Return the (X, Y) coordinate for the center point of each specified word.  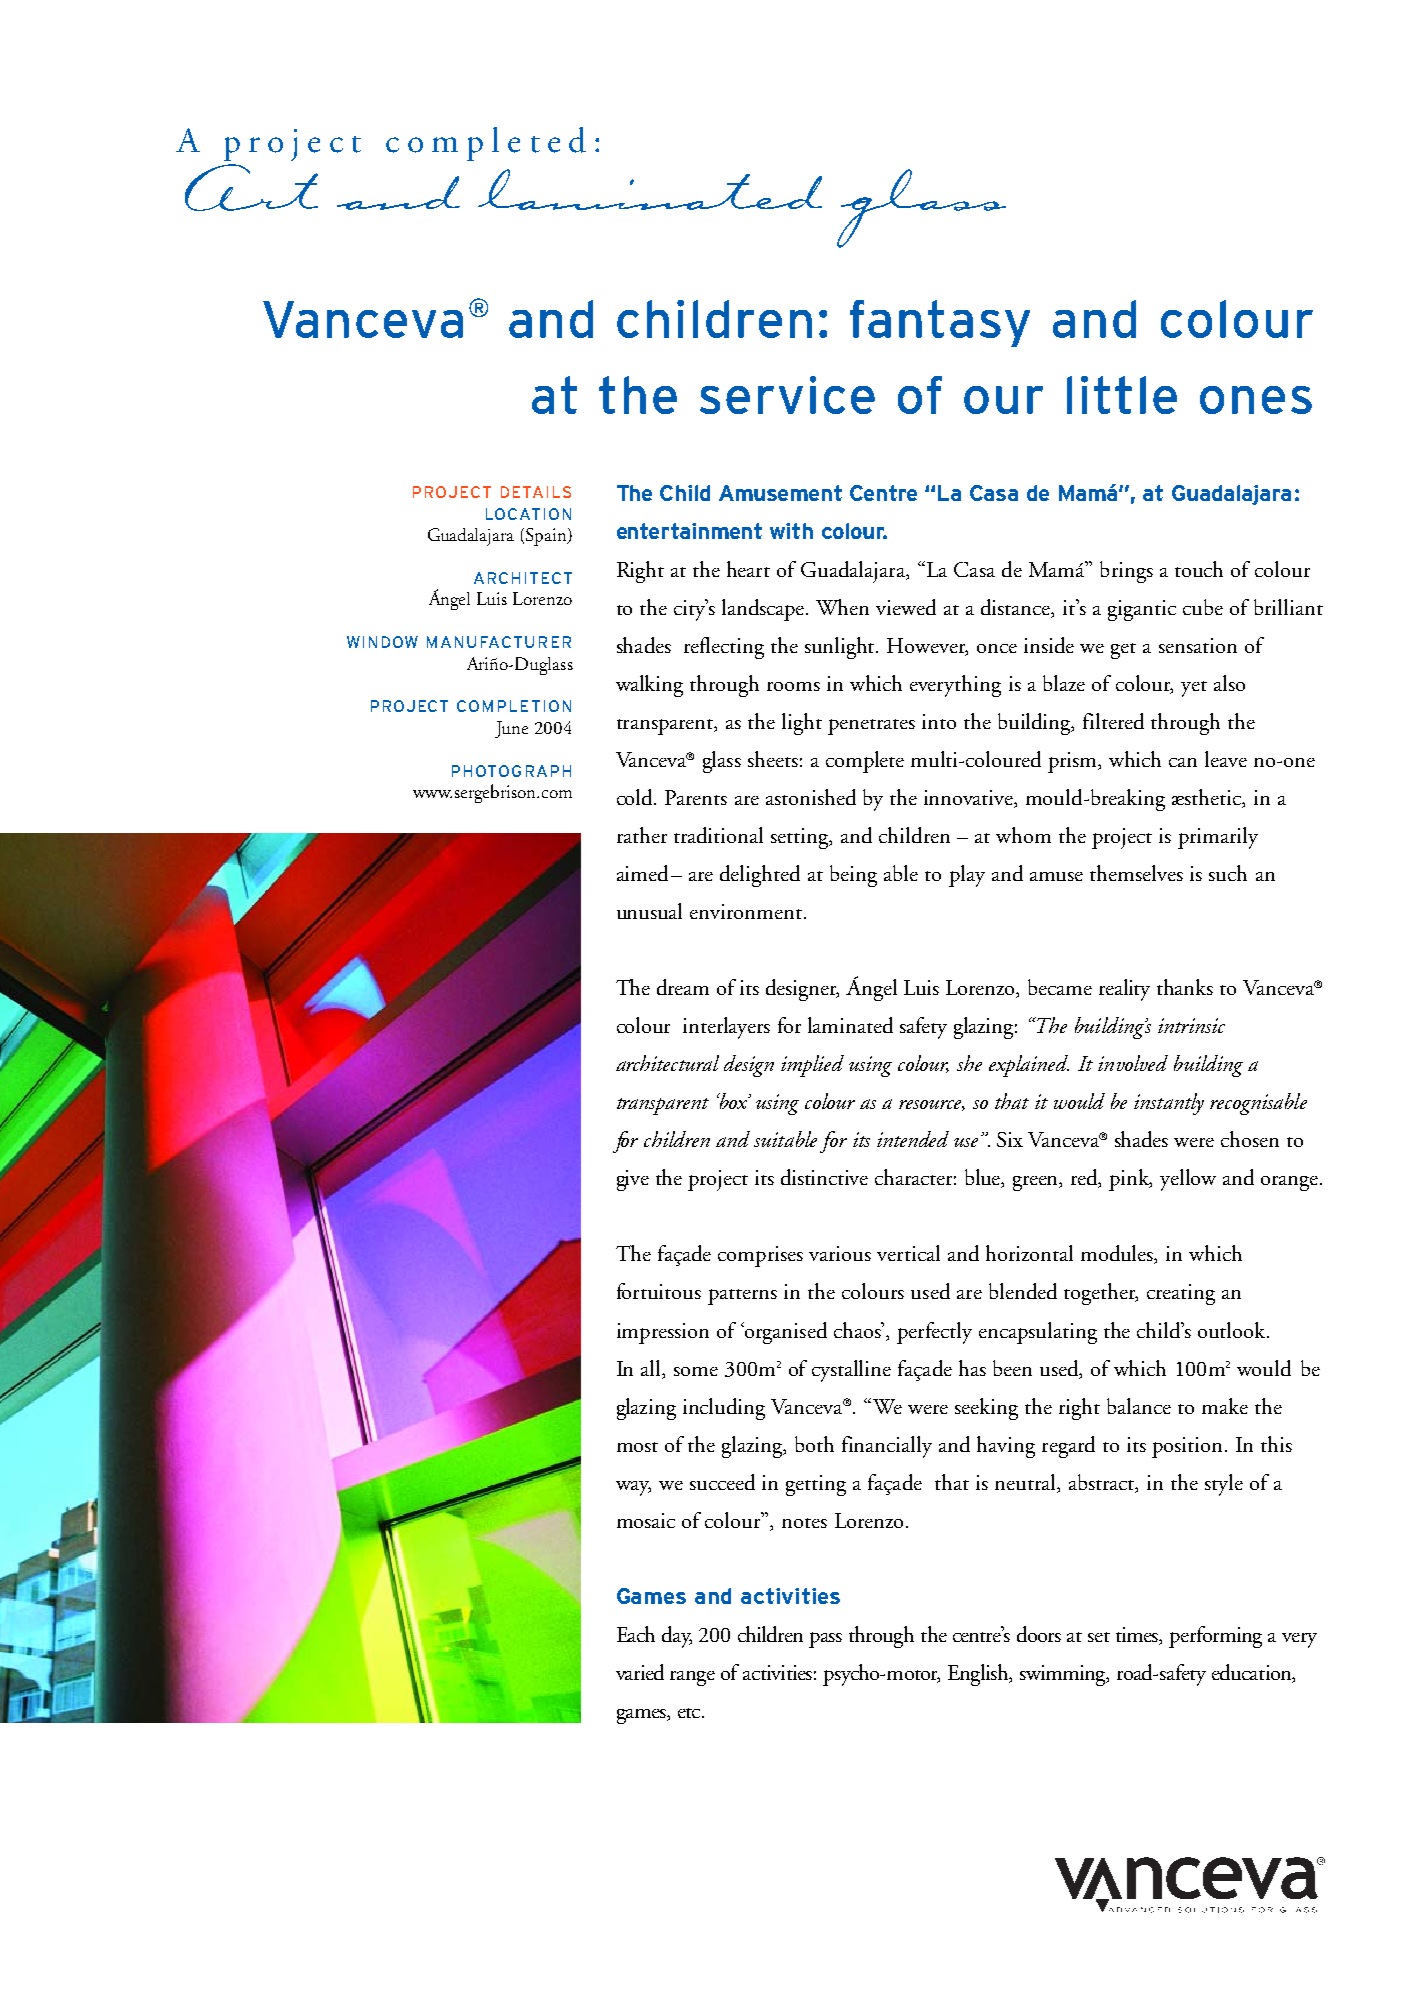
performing (1215, 1637)
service (787, 395)
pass (825, 1640)
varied (640, 1672)
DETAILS (536, 492)
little (1122, 395)
